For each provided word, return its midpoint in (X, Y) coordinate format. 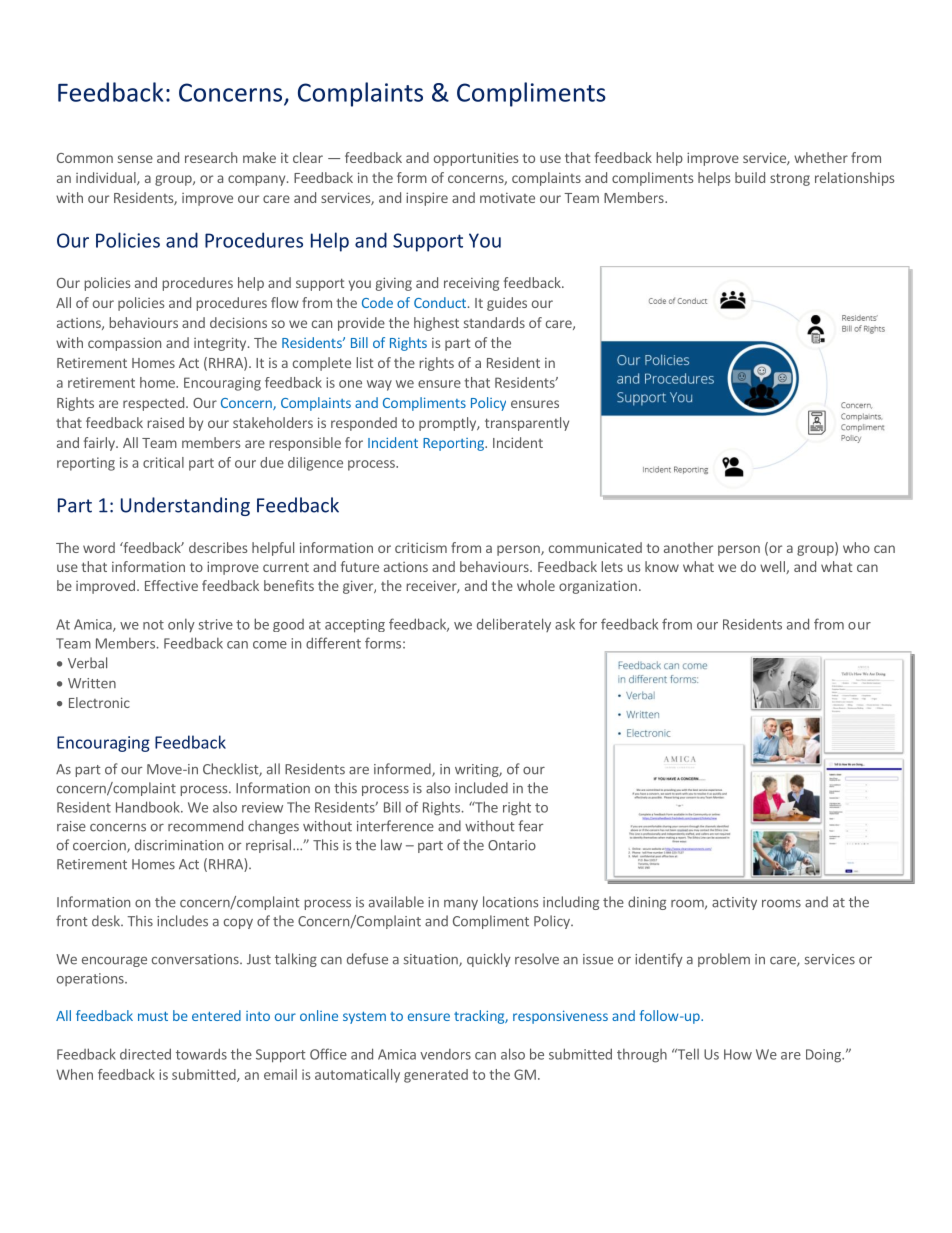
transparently (527, 424)
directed (145, 1054)
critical (163, 462)
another (688, 547)
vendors (445, 1054)
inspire (427, 199)
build (750, 177)
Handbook (149, 807)
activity (734, 903)
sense (135, 159)
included (481, 788)
